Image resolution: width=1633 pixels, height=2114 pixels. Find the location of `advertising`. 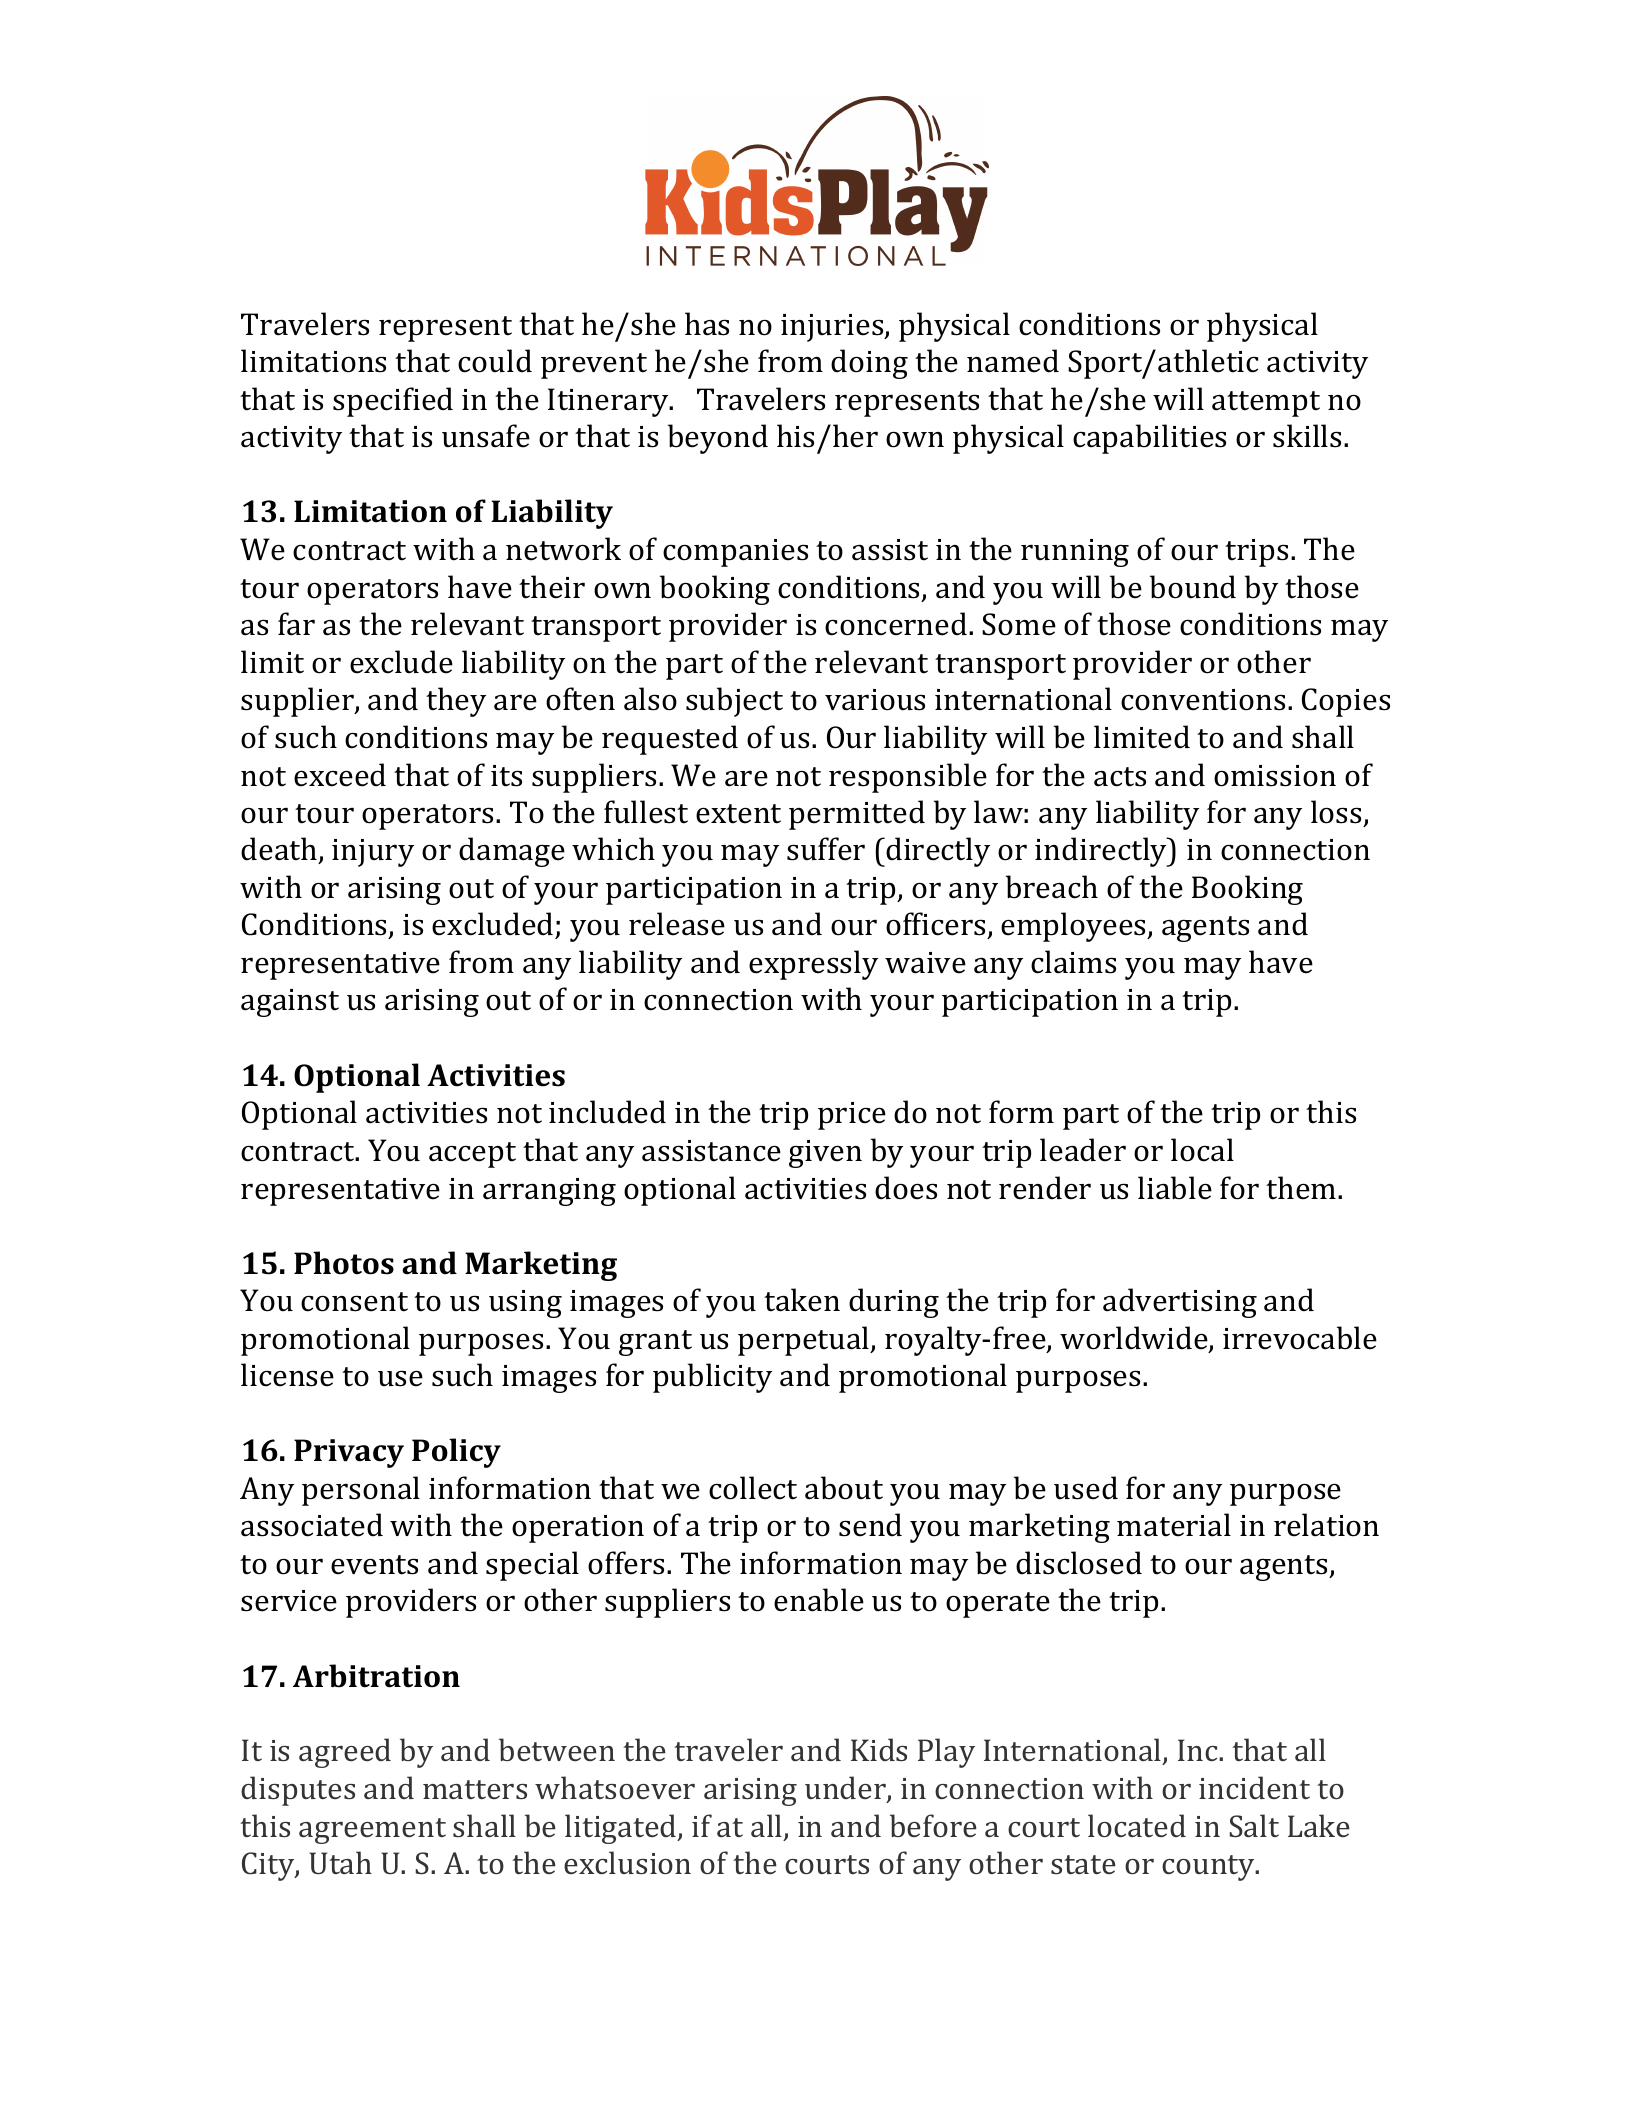

advertising is located at coordinates (1180, 1303).
